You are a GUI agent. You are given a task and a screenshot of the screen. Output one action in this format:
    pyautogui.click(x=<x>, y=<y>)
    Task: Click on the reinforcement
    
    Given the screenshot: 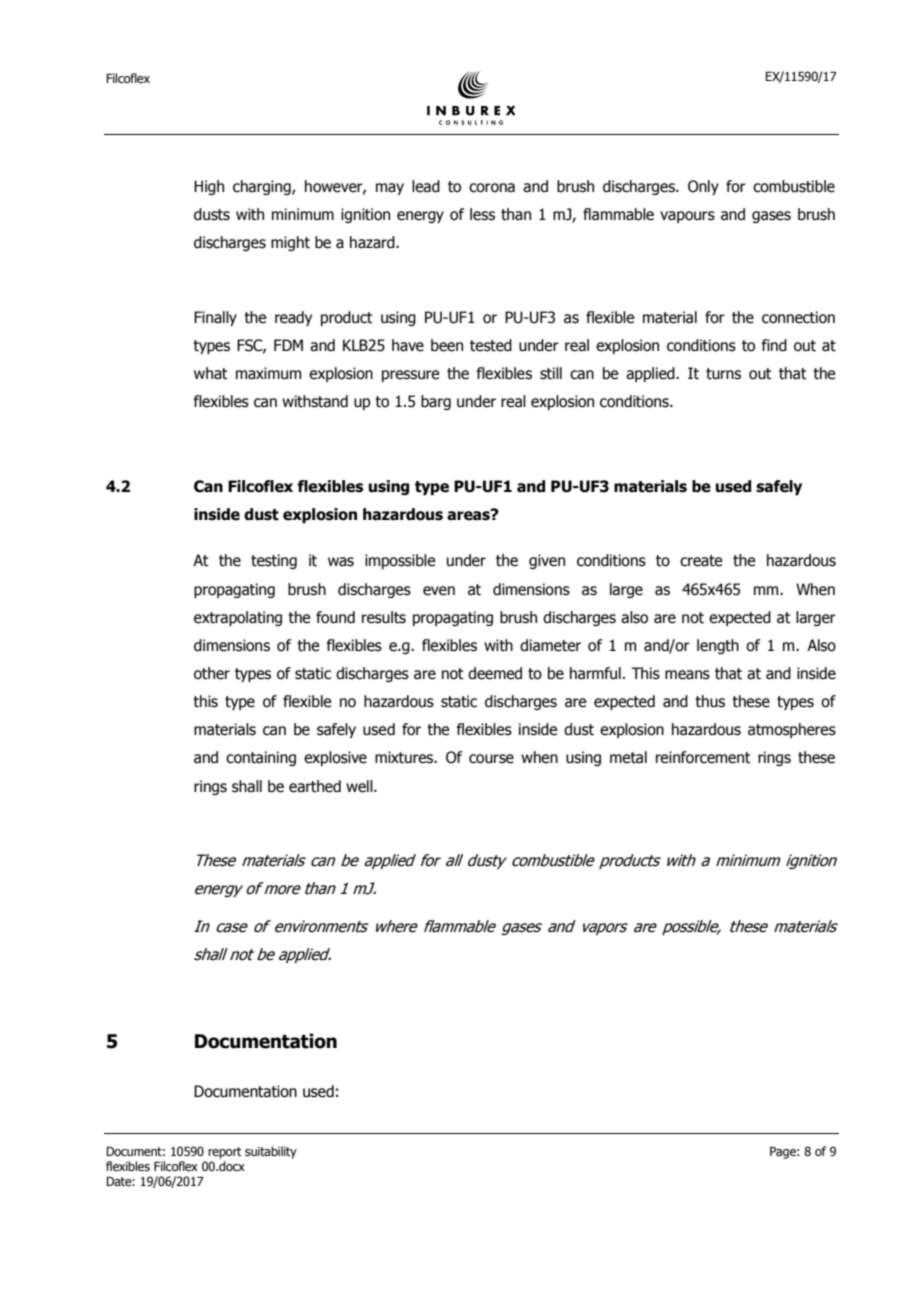 What is the action you would take?
    pyautogui.click(x=703, y=757)
